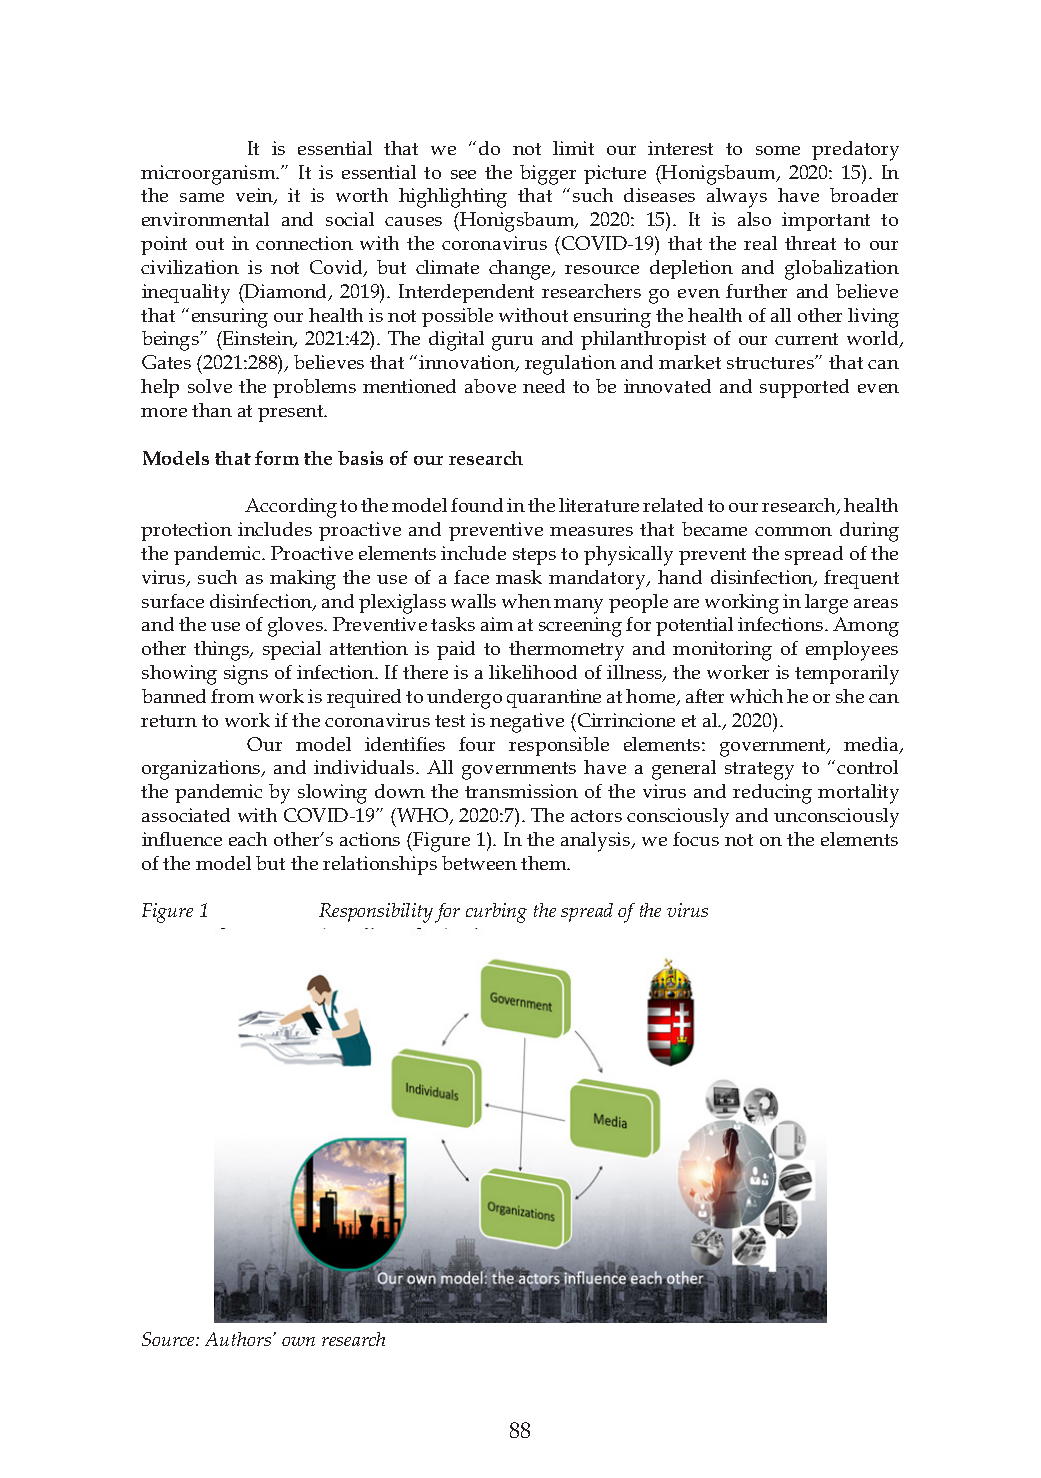 This document has width=1041, height=1478. I want to click on curbing, so click(496, 913).
